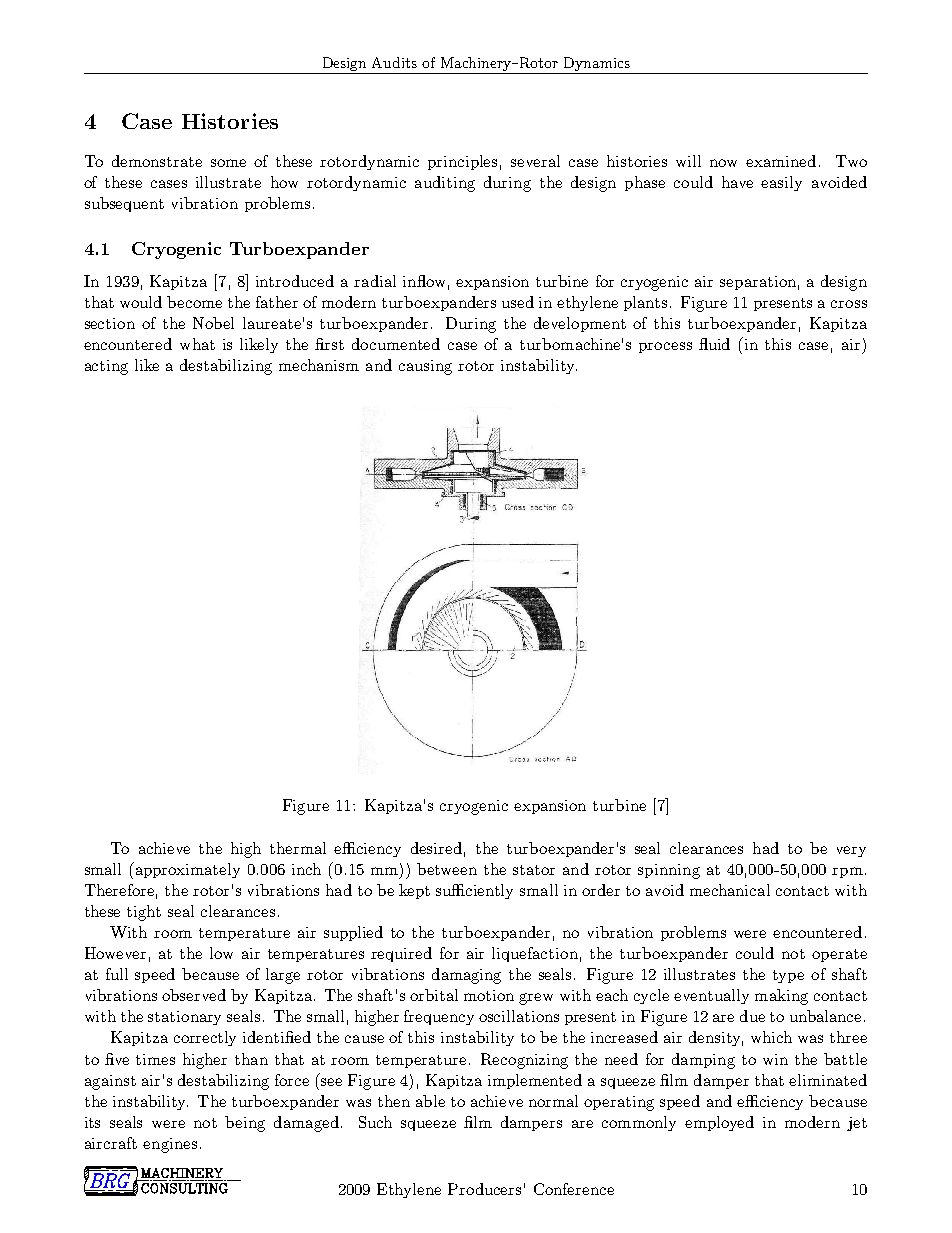  Describe the element at coordinates (436, 848) in the page. I see `desired` at that location.
